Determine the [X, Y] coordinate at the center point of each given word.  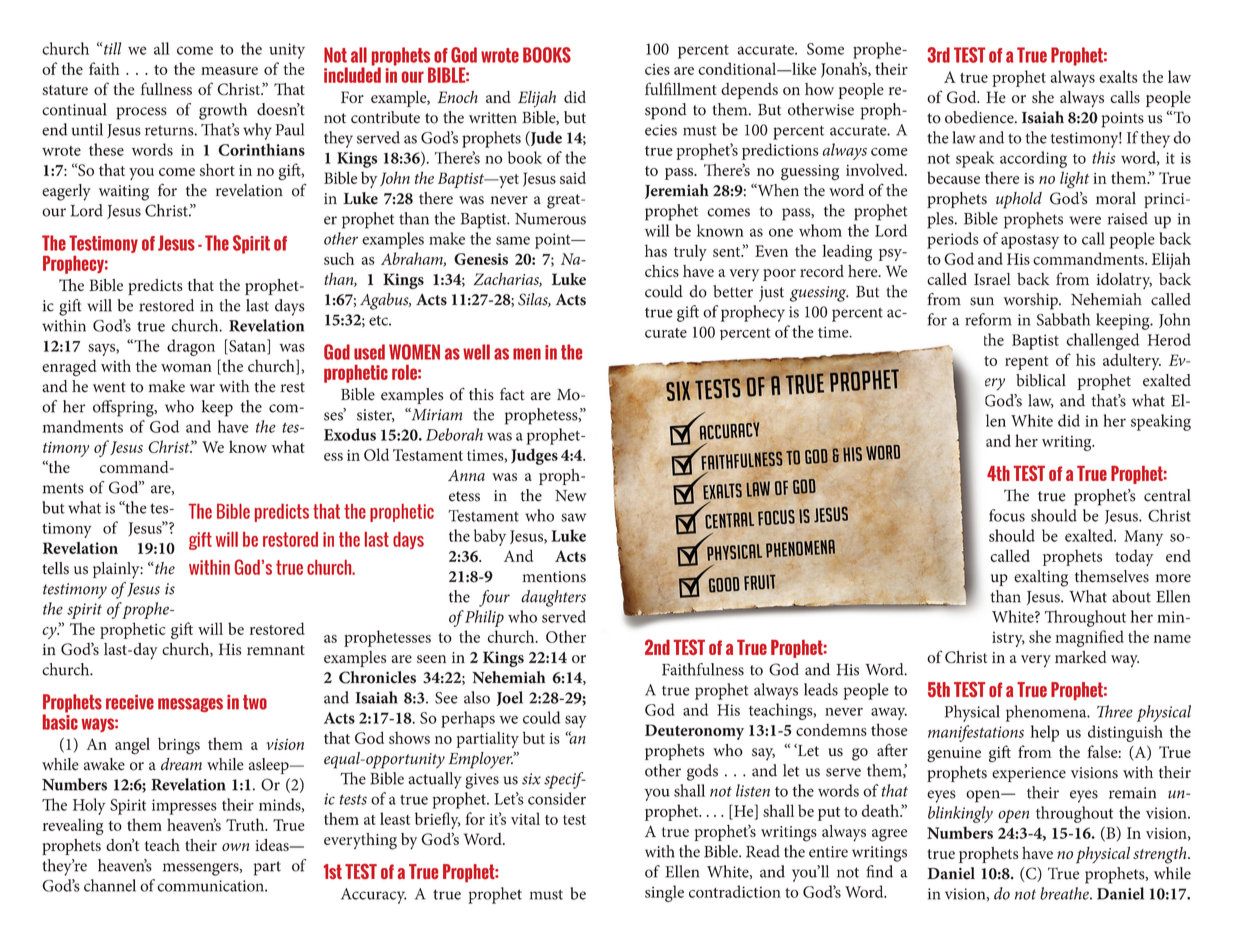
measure [229, 71]
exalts [1118, 76]
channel [110, 885]
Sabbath [1063, 319]
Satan [247, 346]
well [476, 352]
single [664, 893]
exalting [1041, 578]
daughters [553, 598]
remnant [276, 650]
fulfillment [681, 88]
